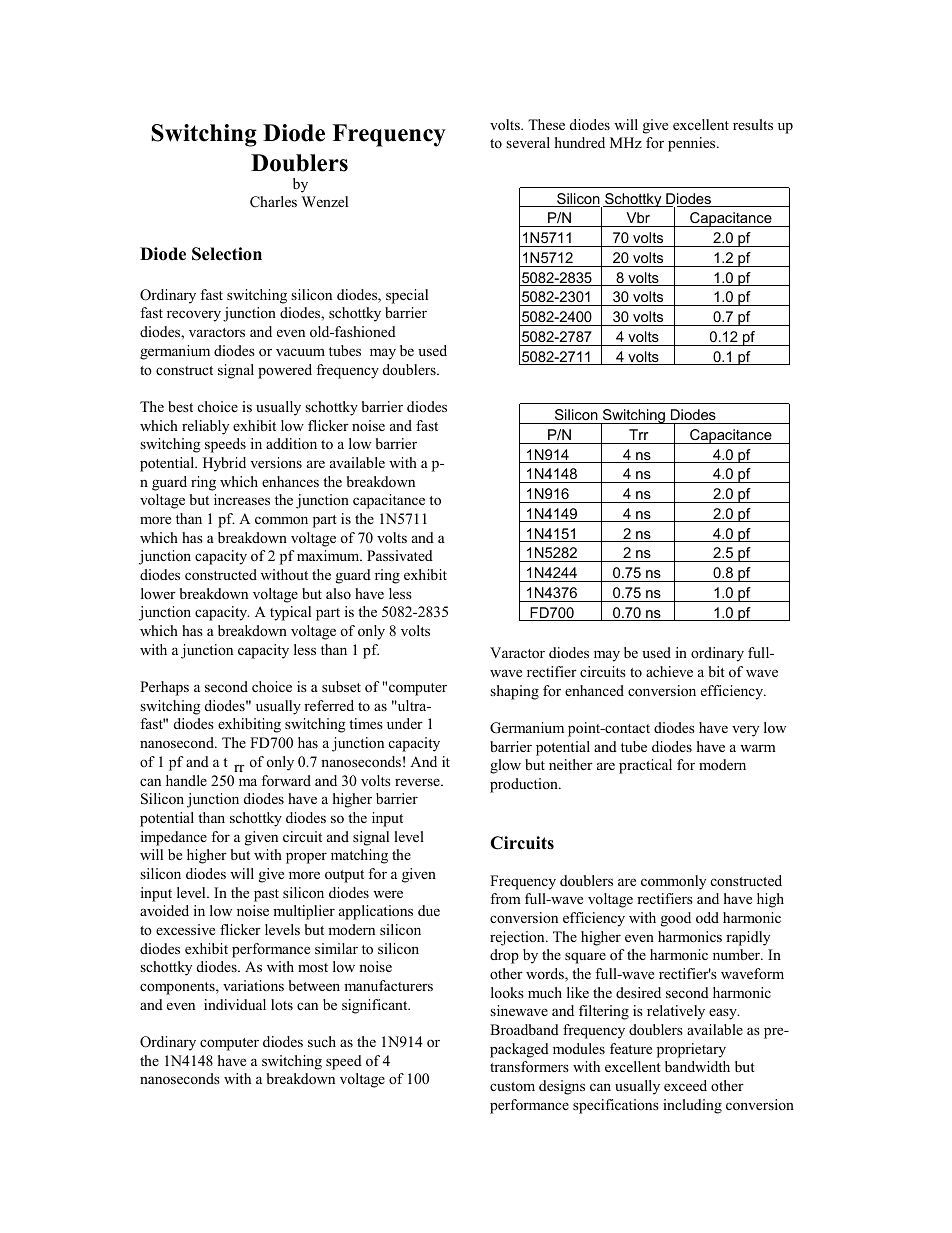 The height and width of the image is (1233, 952). Describe the element at coordinates (400, 555) in the image. I see `Passivated` at that location.
